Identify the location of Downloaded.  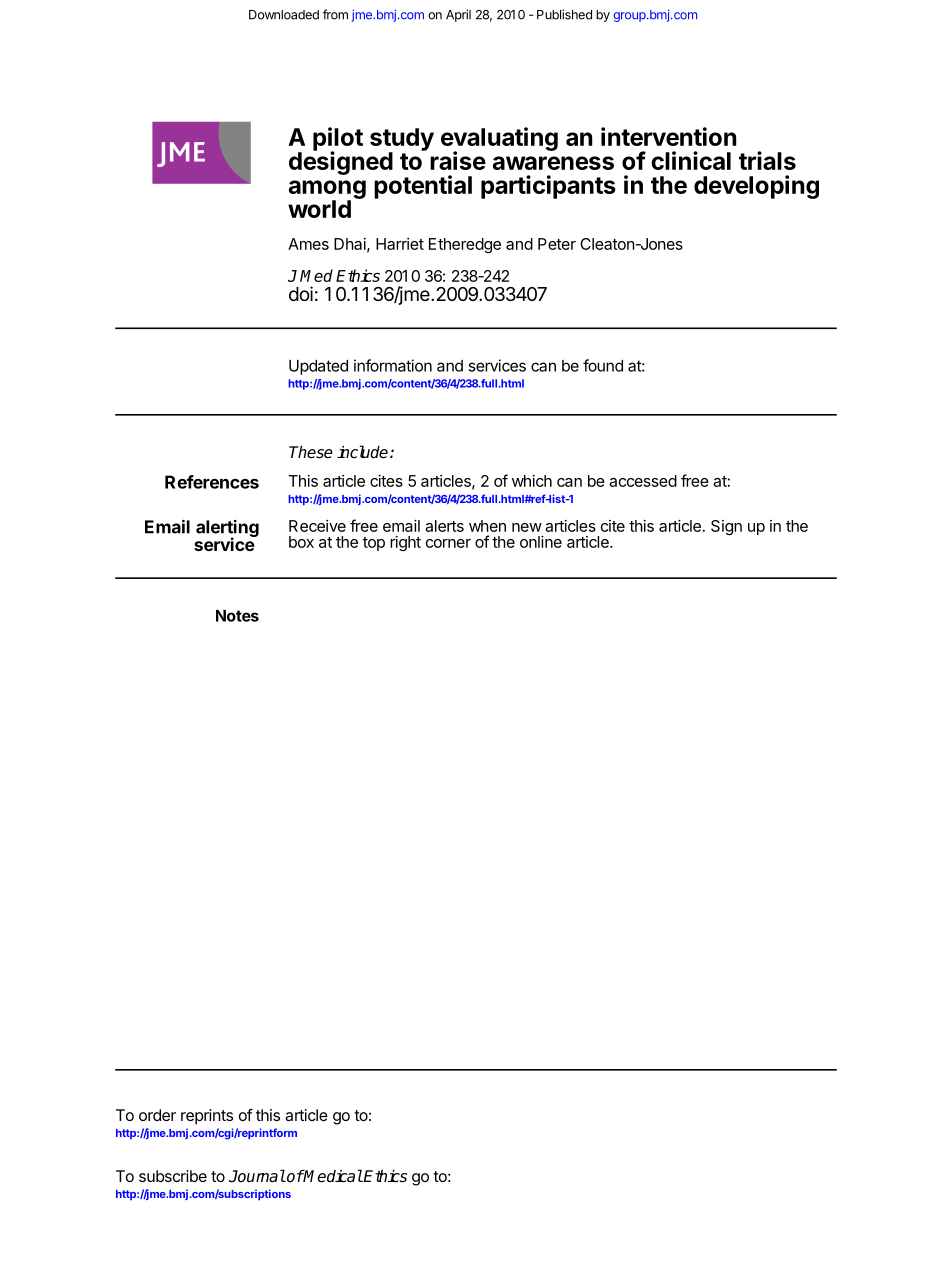
(284, 15).
